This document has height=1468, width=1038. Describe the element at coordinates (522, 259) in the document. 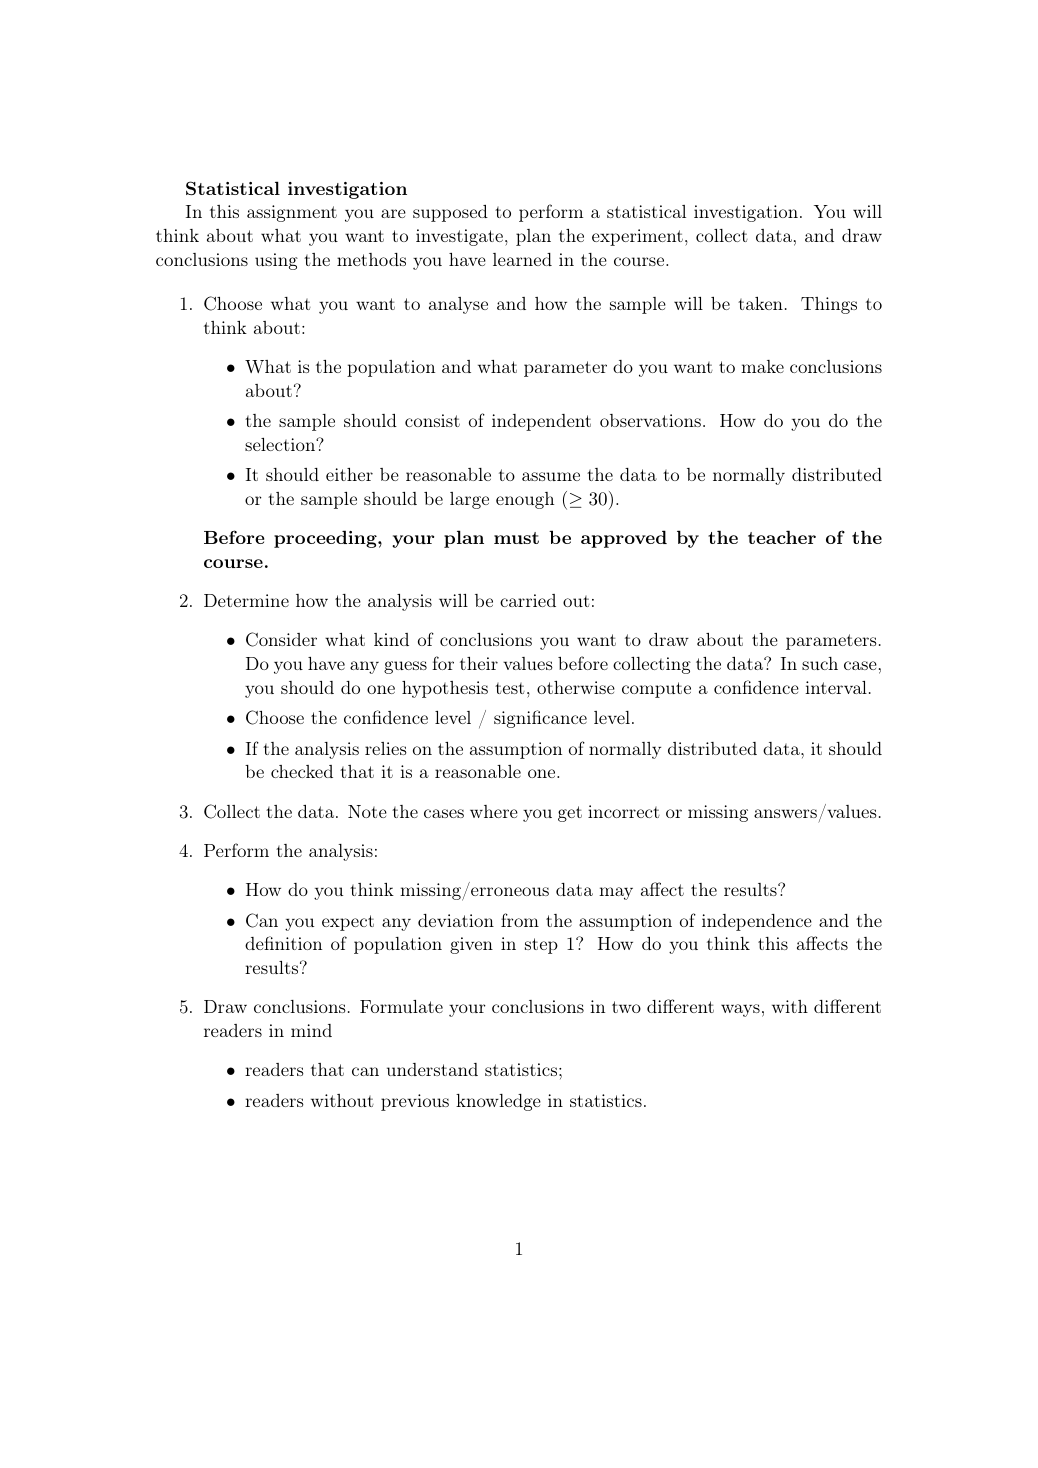

I see `learned` at that location.
